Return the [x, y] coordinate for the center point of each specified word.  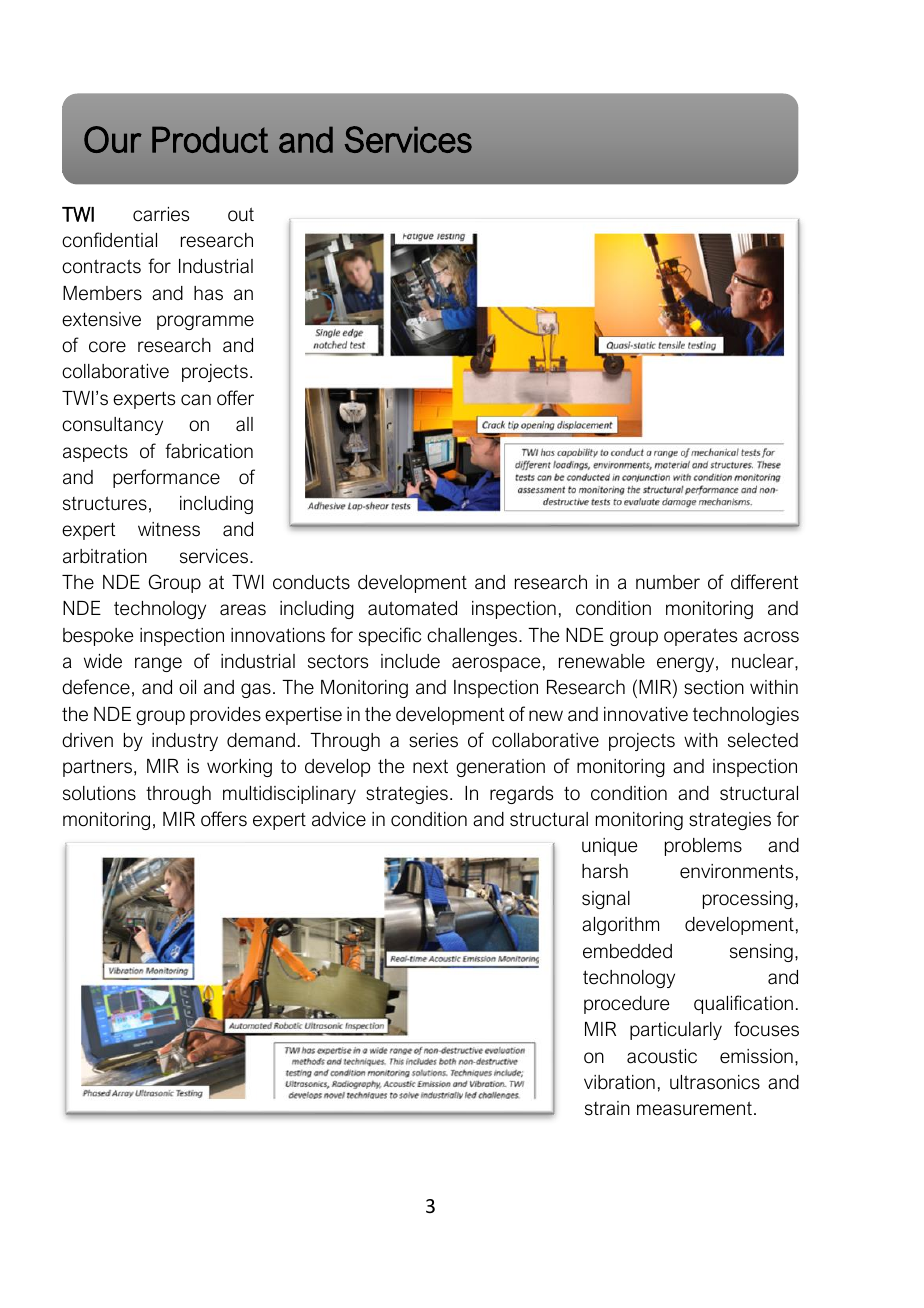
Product [210, 140]
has [208, 293]
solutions [99, 793]
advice [339, 819]
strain [607, 1108]
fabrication [209, 451]
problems [703, 847]
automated [412, 608]
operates [700, 637]
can [196, 400]
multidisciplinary [289, 795]
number [668, 582]
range [158, 664]
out [241, 214]
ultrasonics [715, 1082]
